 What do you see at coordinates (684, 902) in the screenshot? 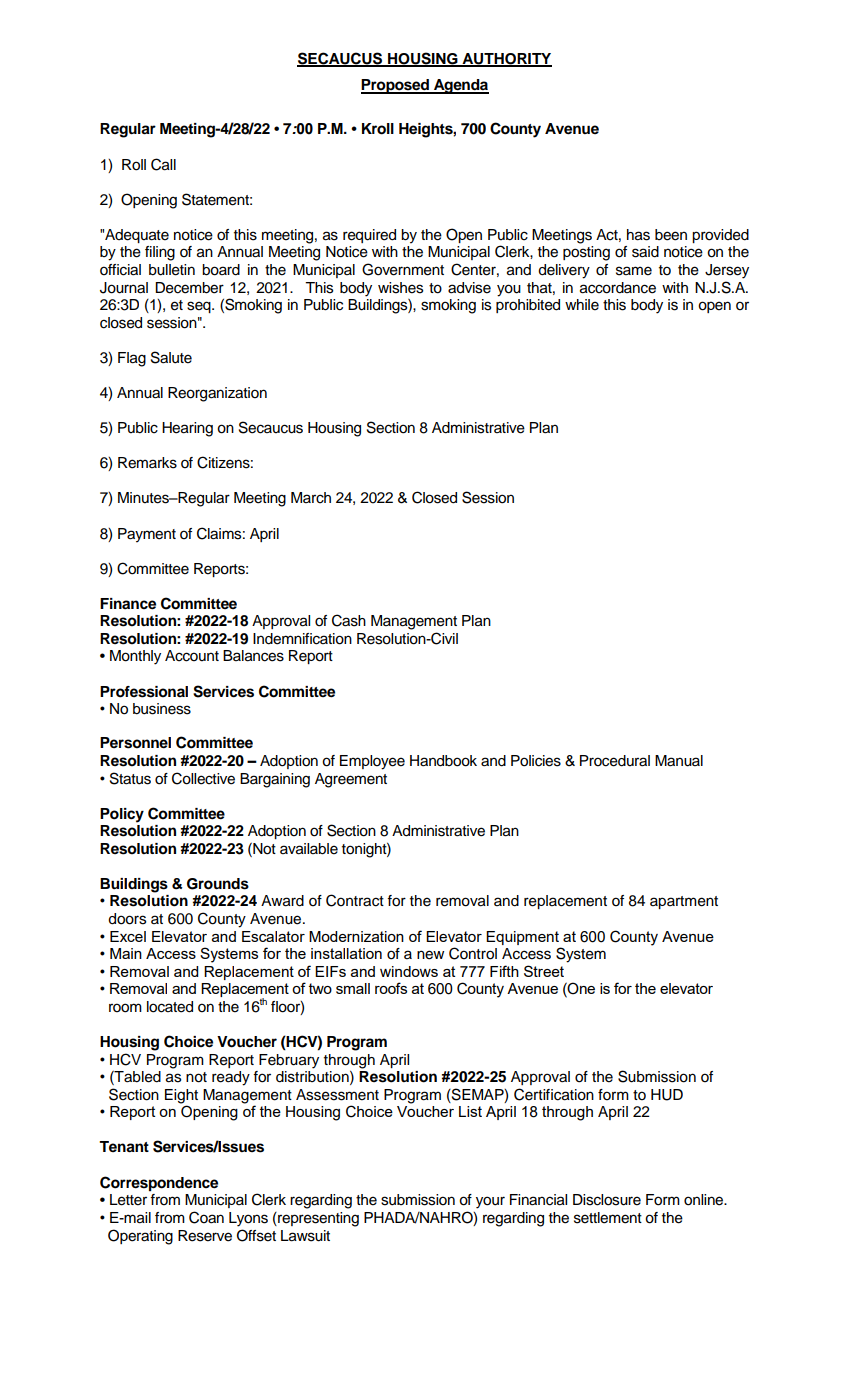
I see `apartment` at bounding box center [684, 902].
